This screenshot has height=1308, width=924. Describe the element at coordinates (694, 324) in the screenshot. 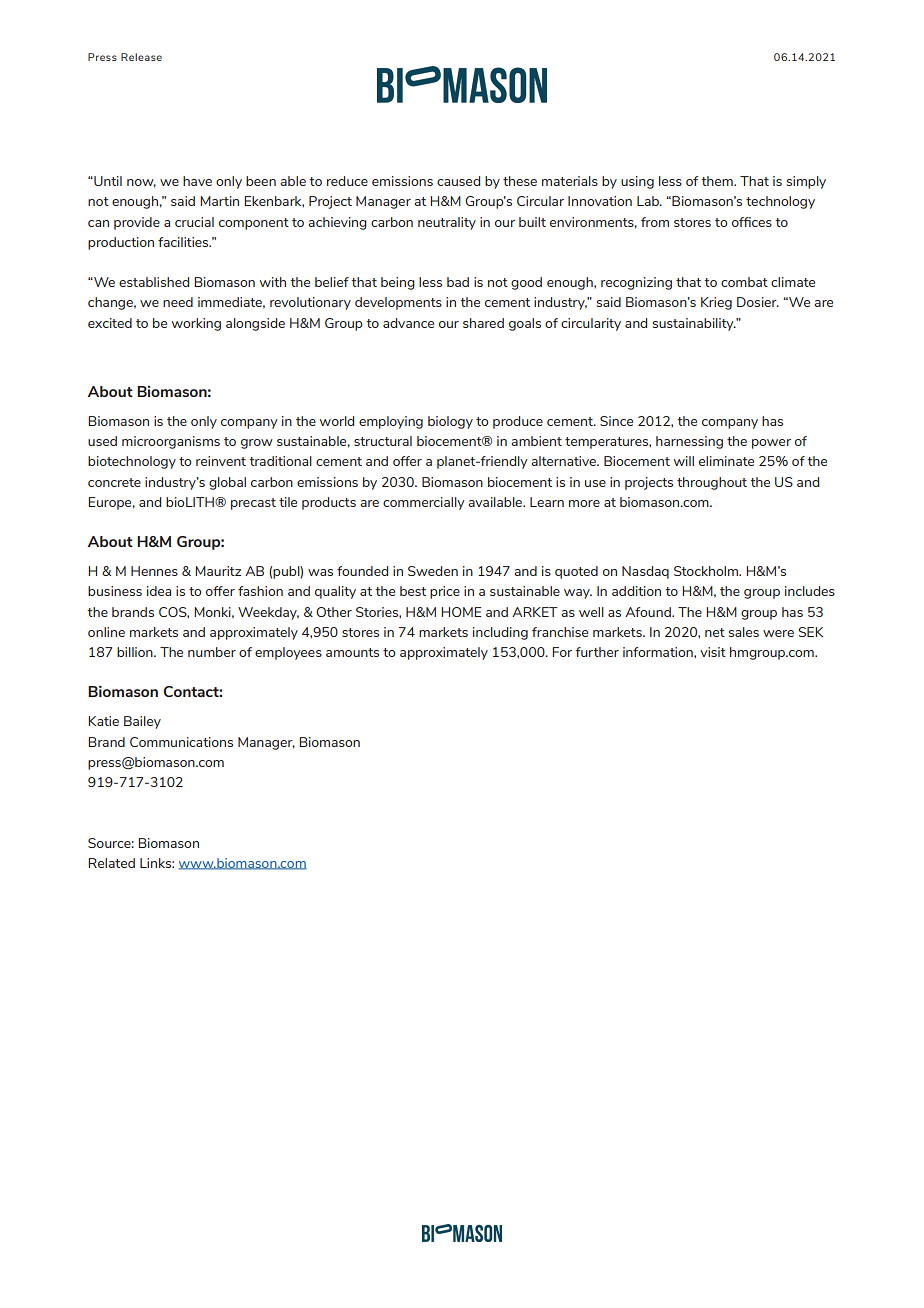

I see `sustainability` at that location.
